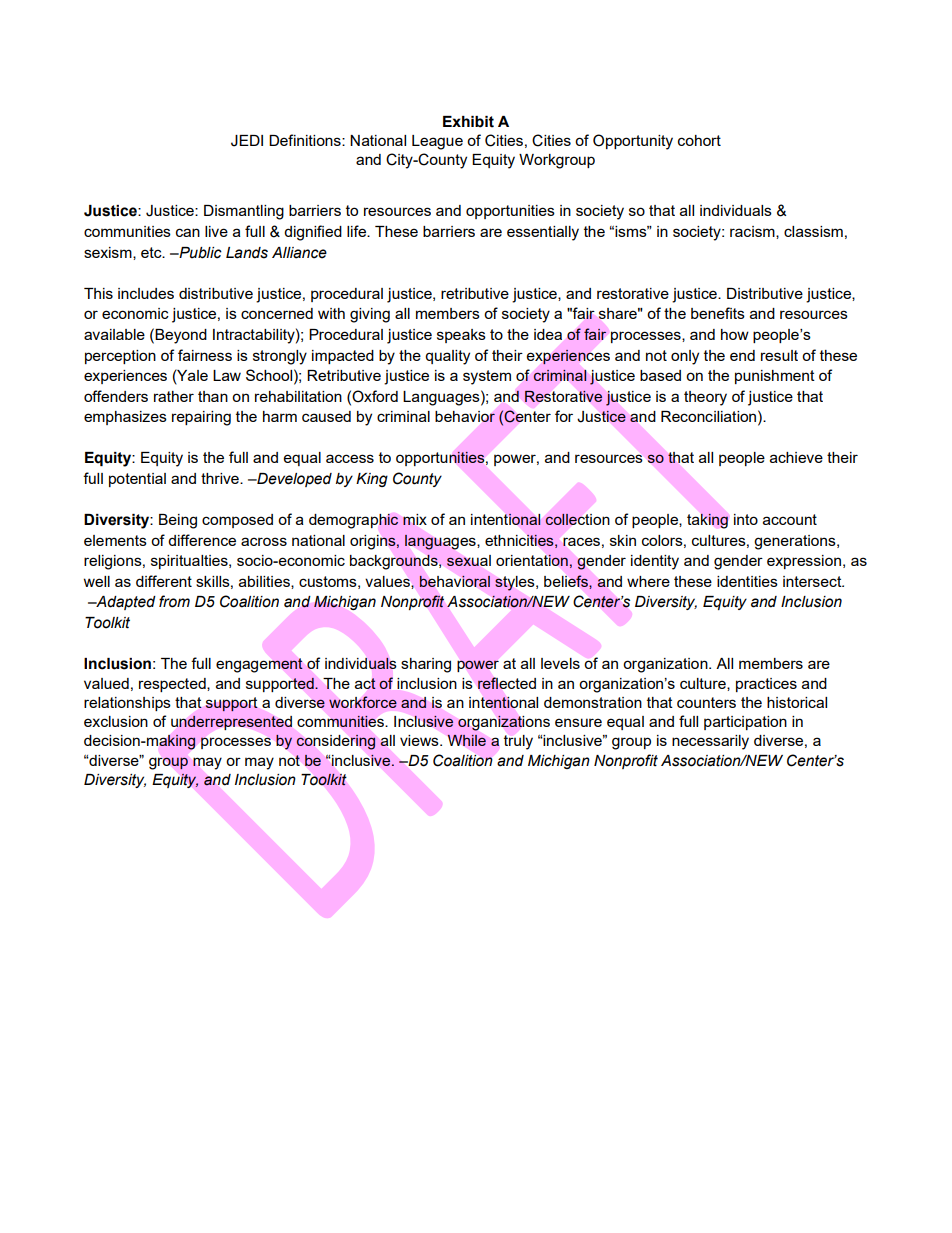  What do you see at coordinates (350, 458) in the screenshot?
I see `access` at bounding box center [350, 458].
